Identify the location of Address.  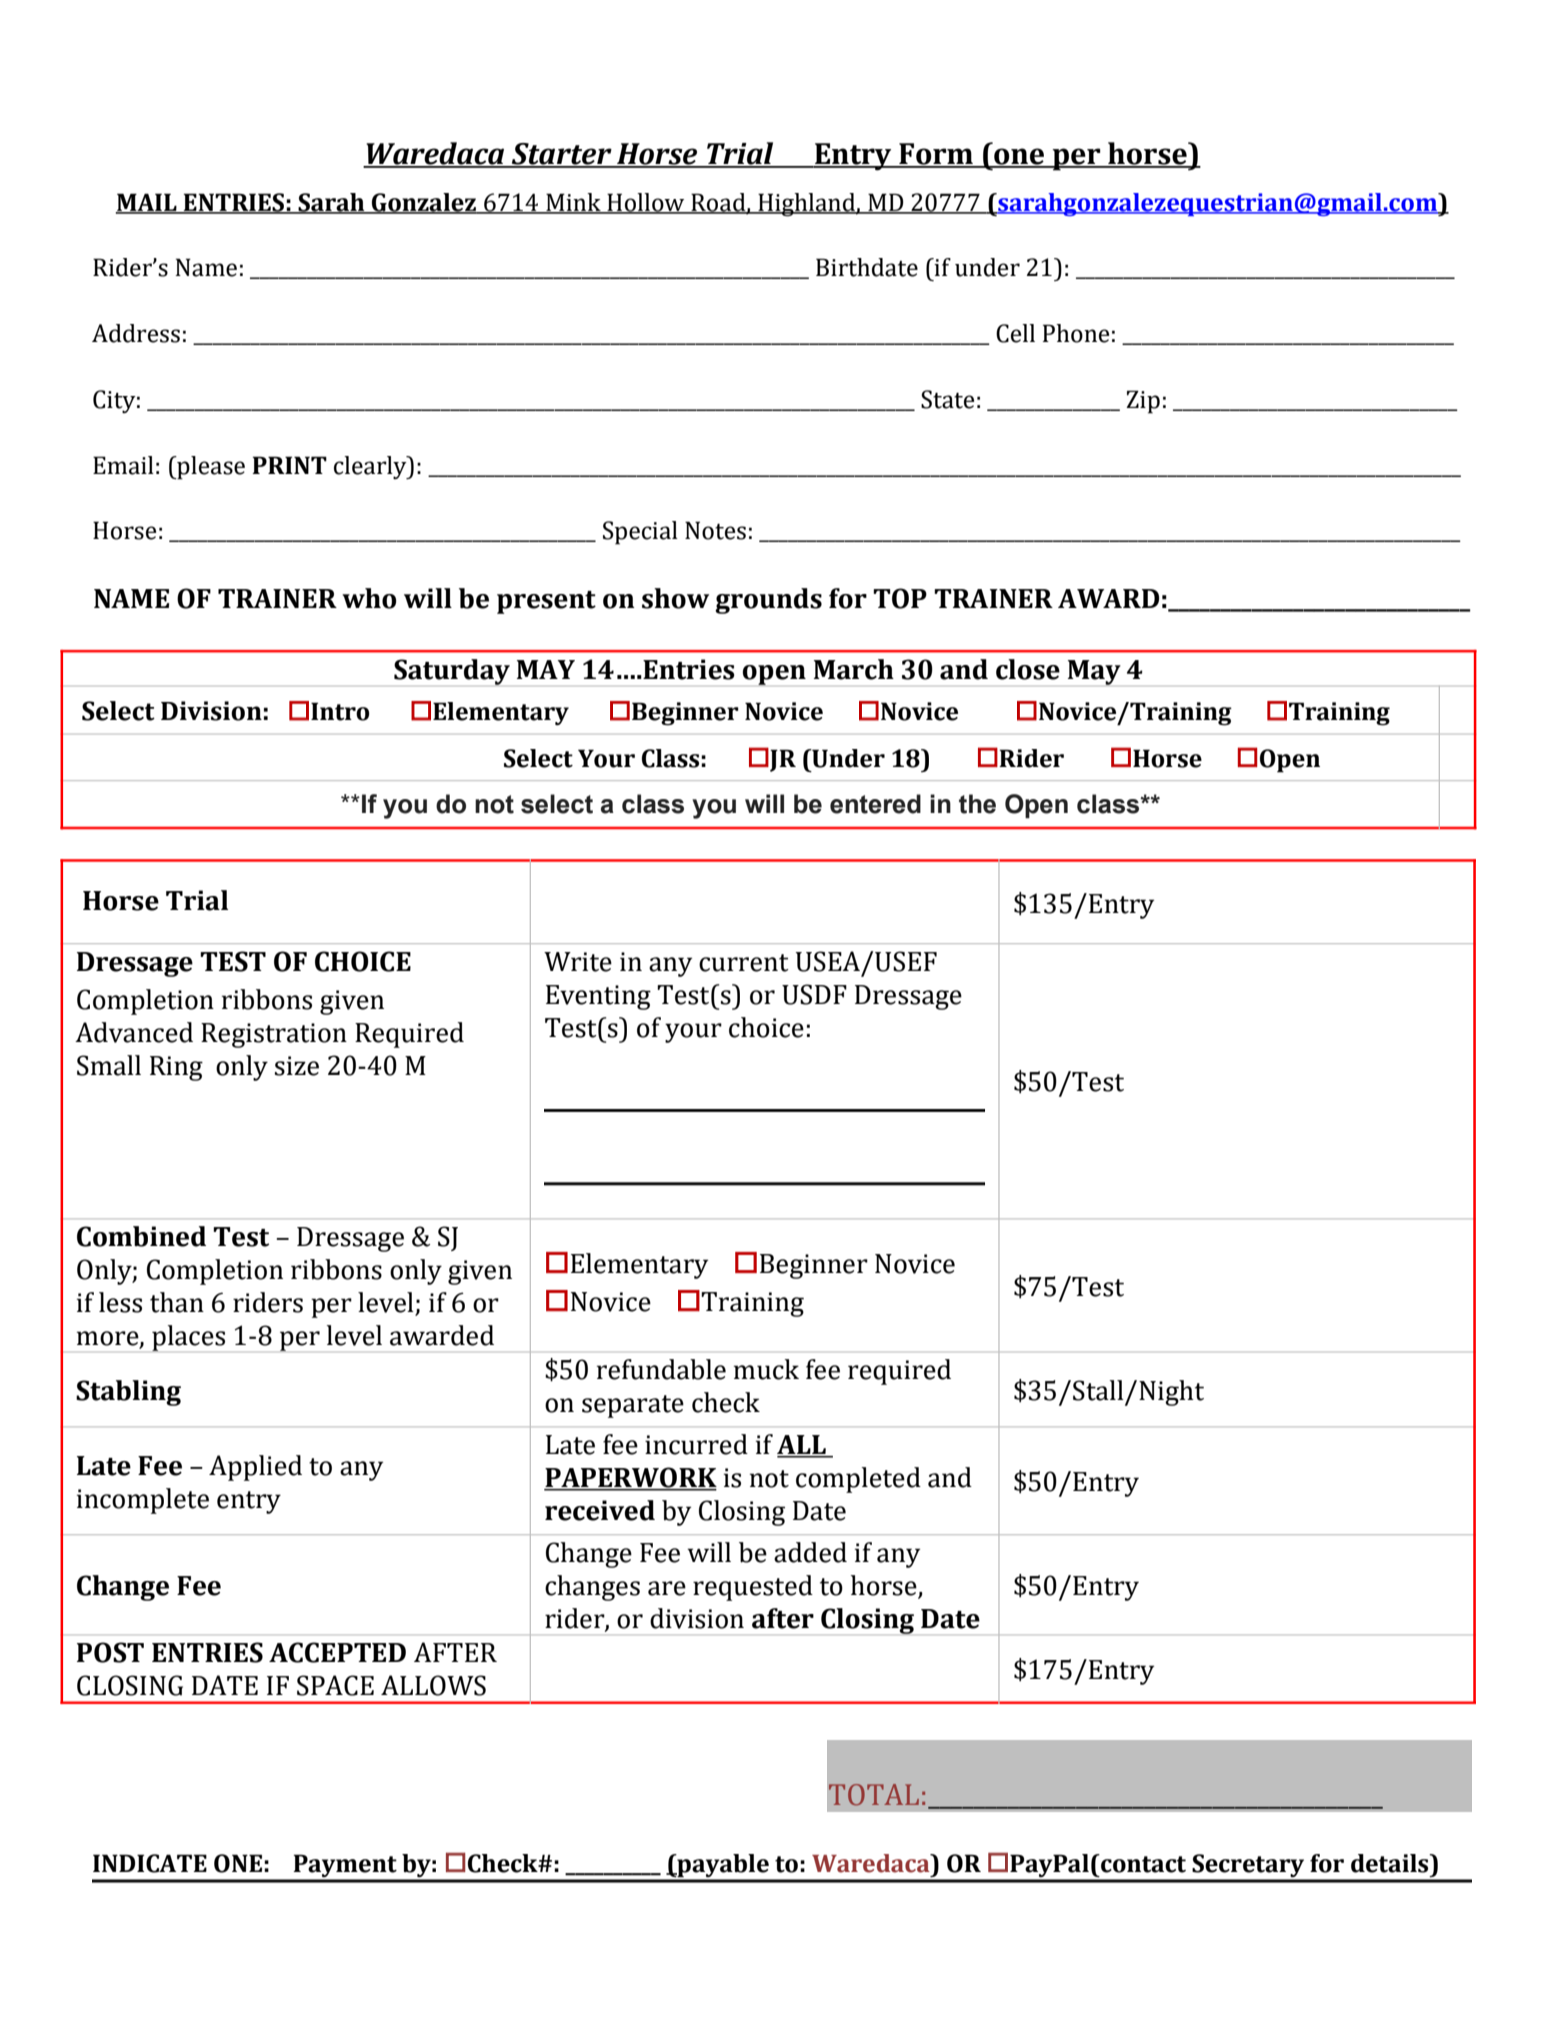
(136, 333).
